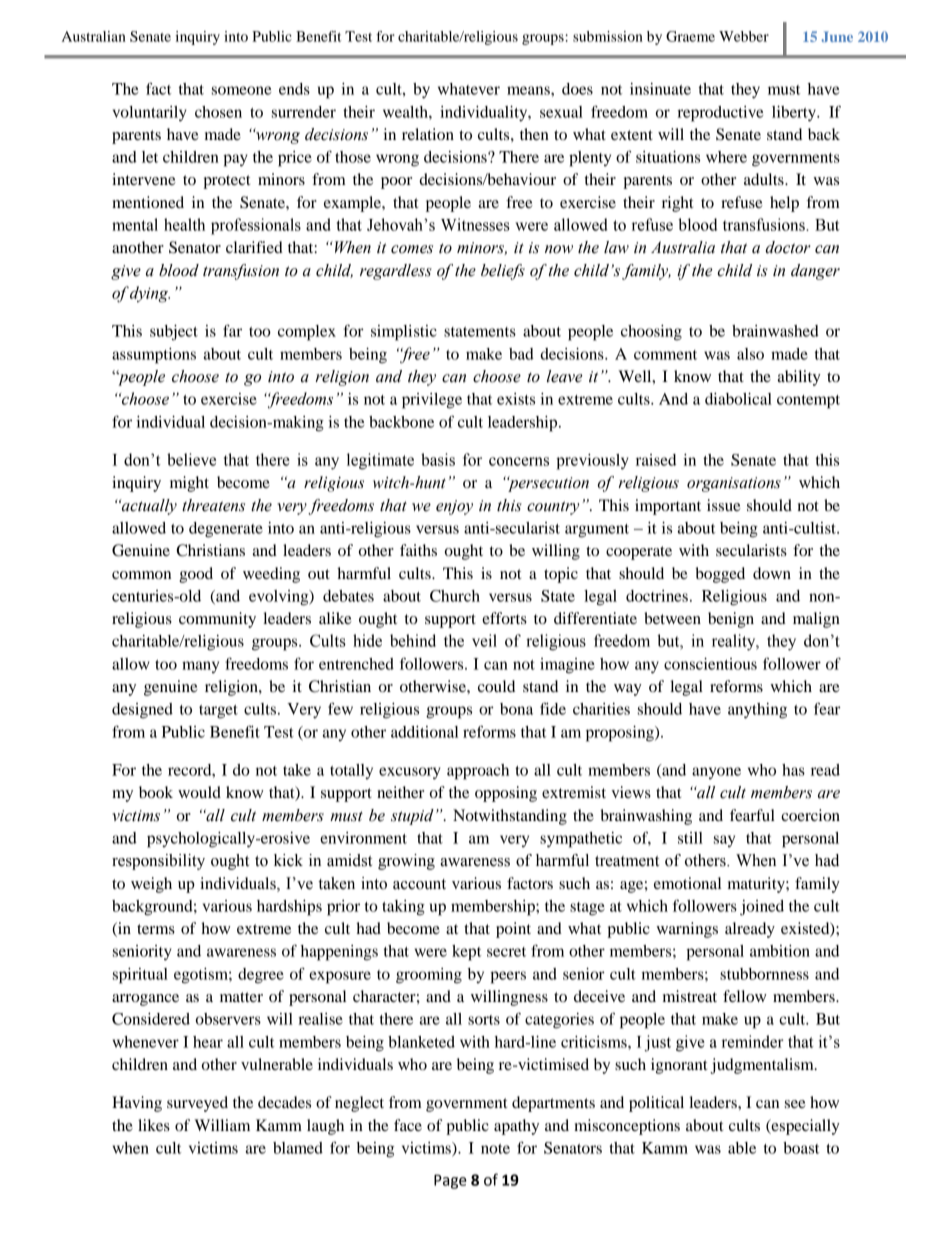 Image resolution: width=952 pixels, height=1233 pixels. What do you see at coordinates (561, 112) in the page?
I see `sexual` at bounding box center [561, 112].
